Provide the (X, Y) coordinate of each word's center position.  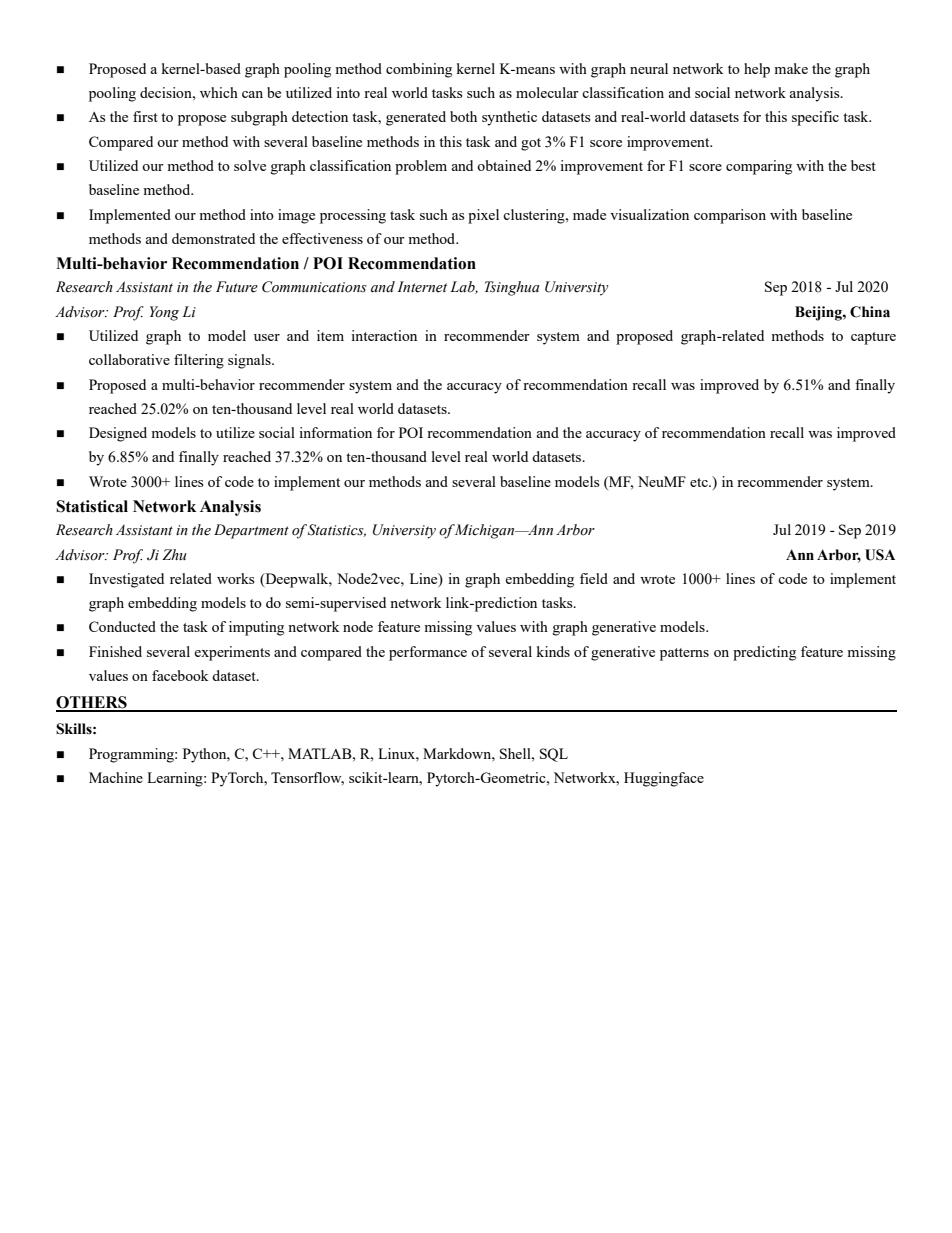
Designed (118, 434)
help (757, 70)
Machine (116, 777)
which (219, 92)
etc (700, 482)
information (335, 432)
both (463, 116)
